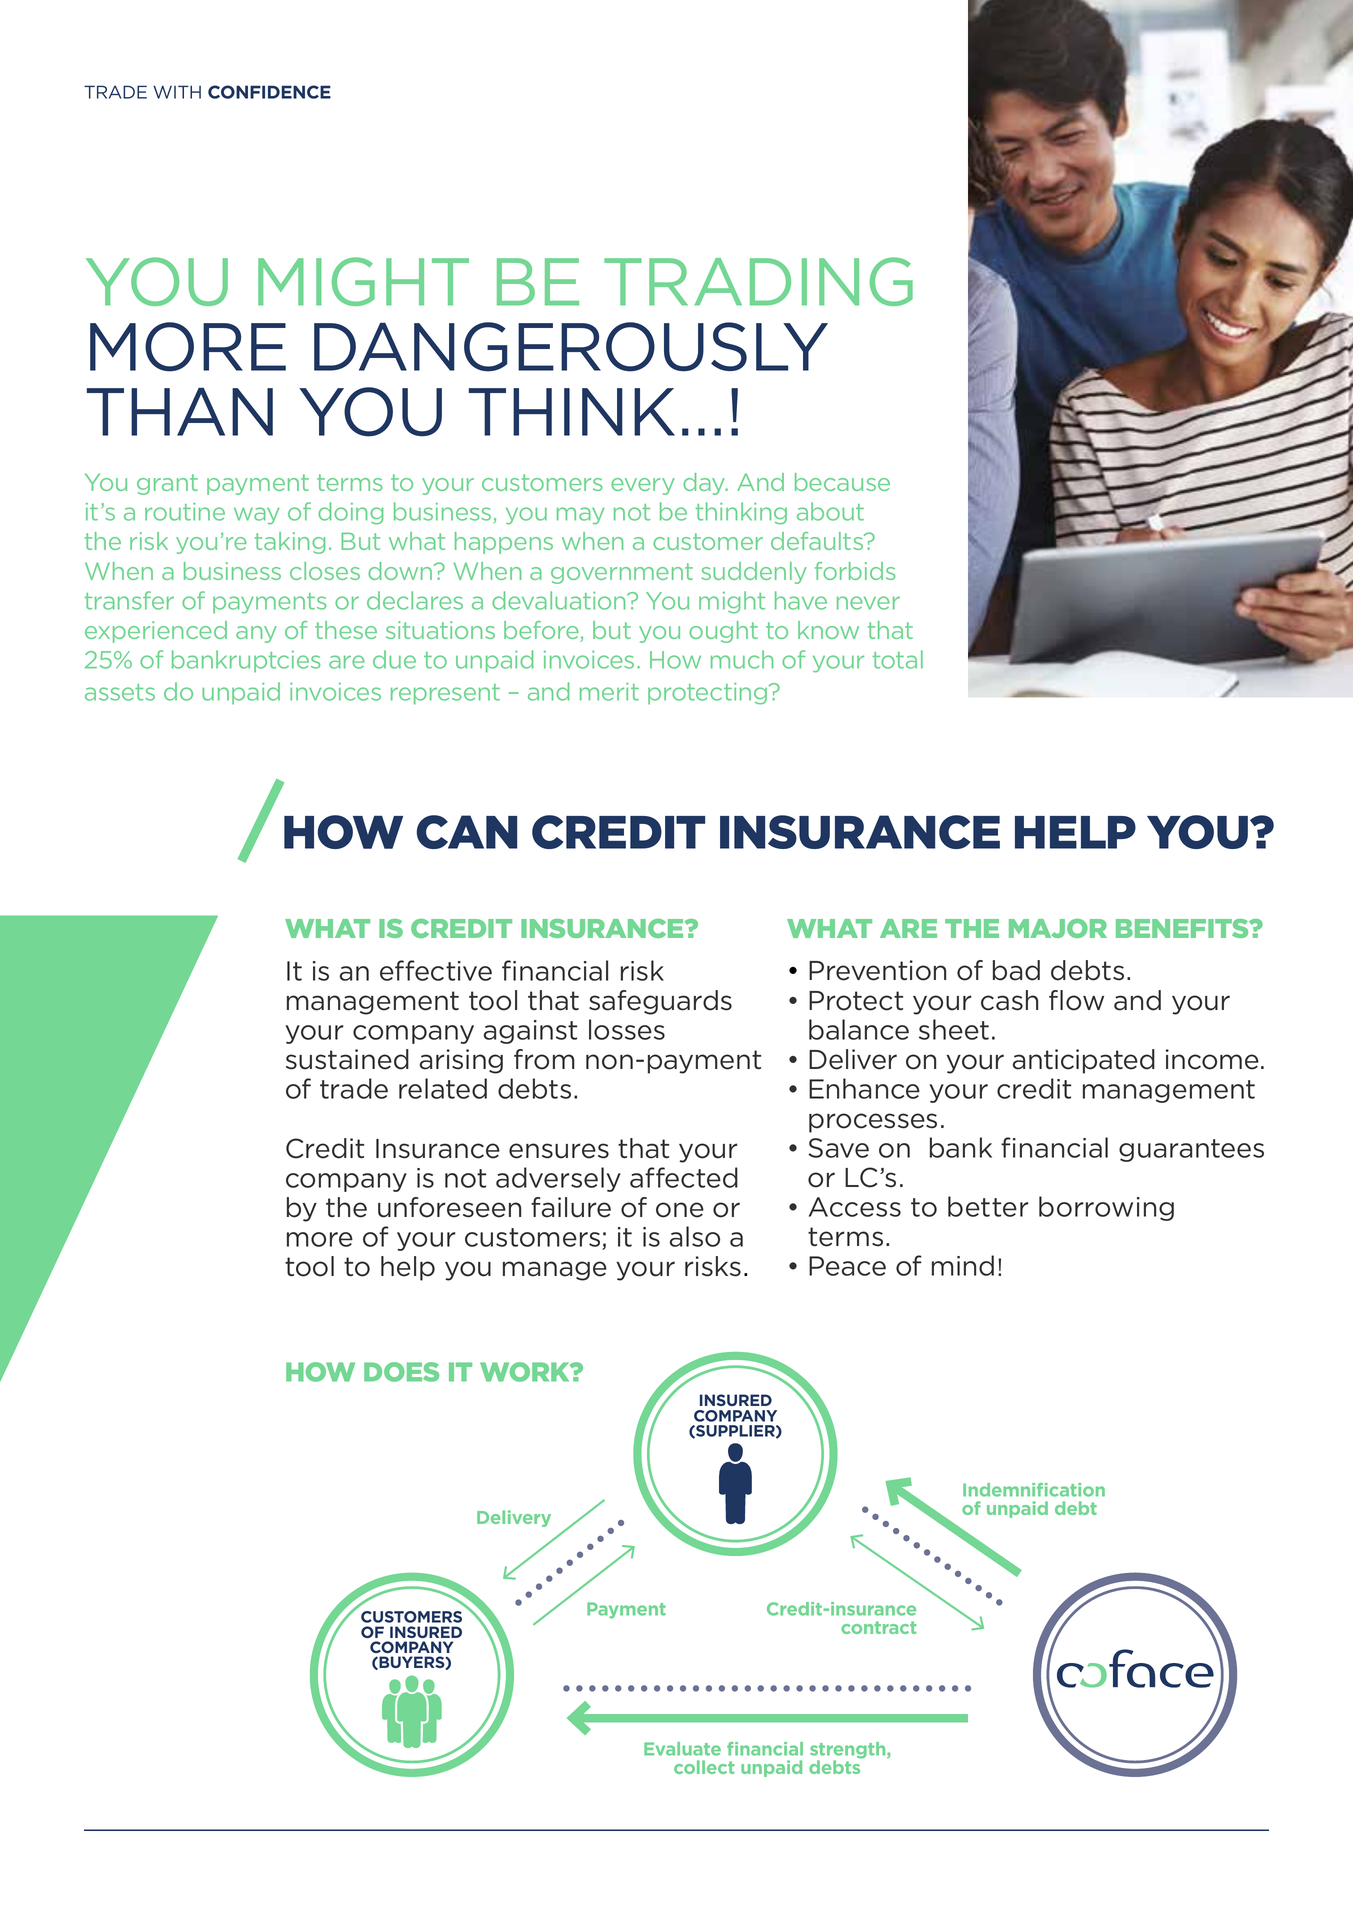 This image has height=1914, width=1353. I want to click on major, so click(1058, 928).
